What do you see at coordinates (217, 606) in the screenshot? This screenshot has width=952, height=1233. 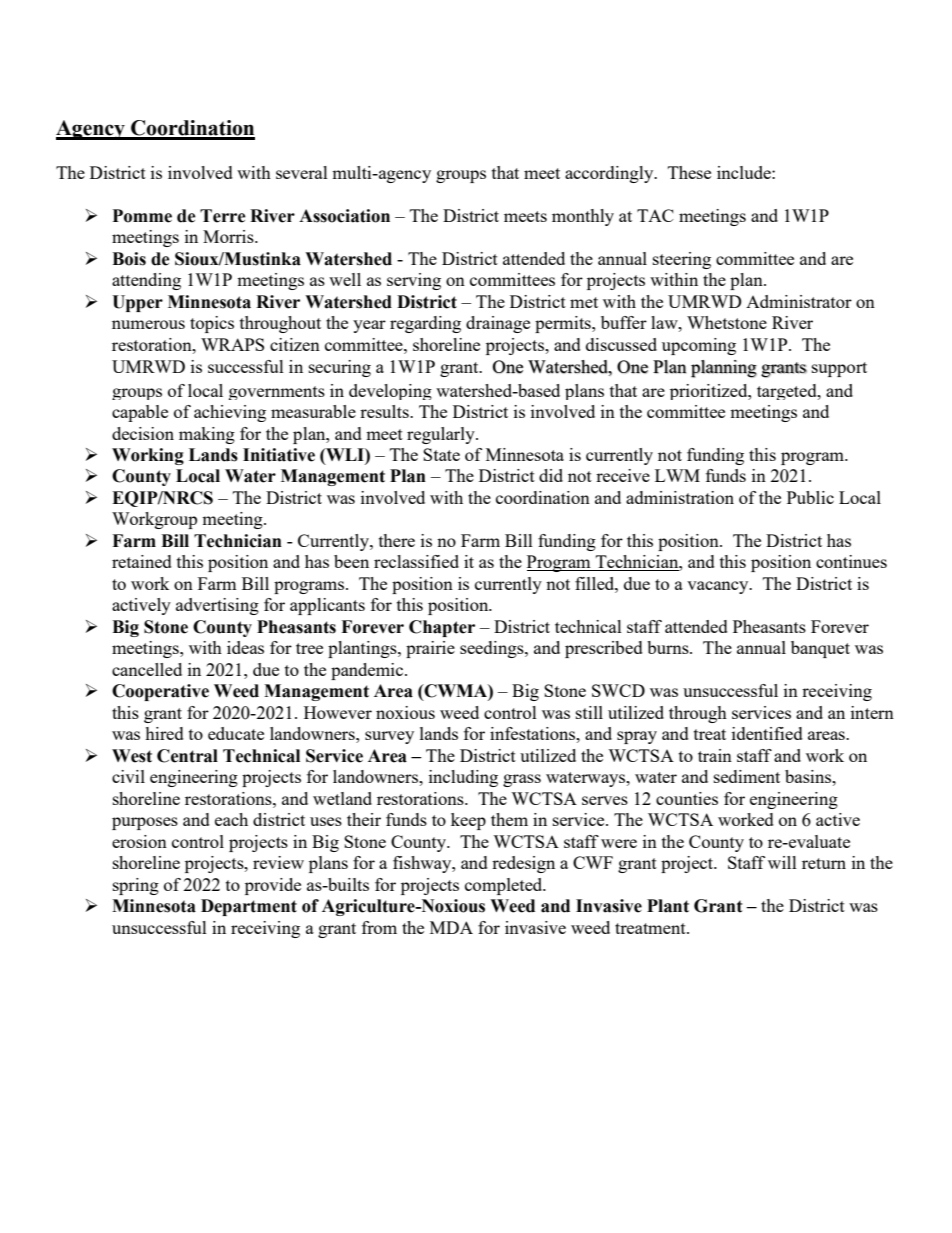 I see `advertising` at bounding box center [217, 606].
